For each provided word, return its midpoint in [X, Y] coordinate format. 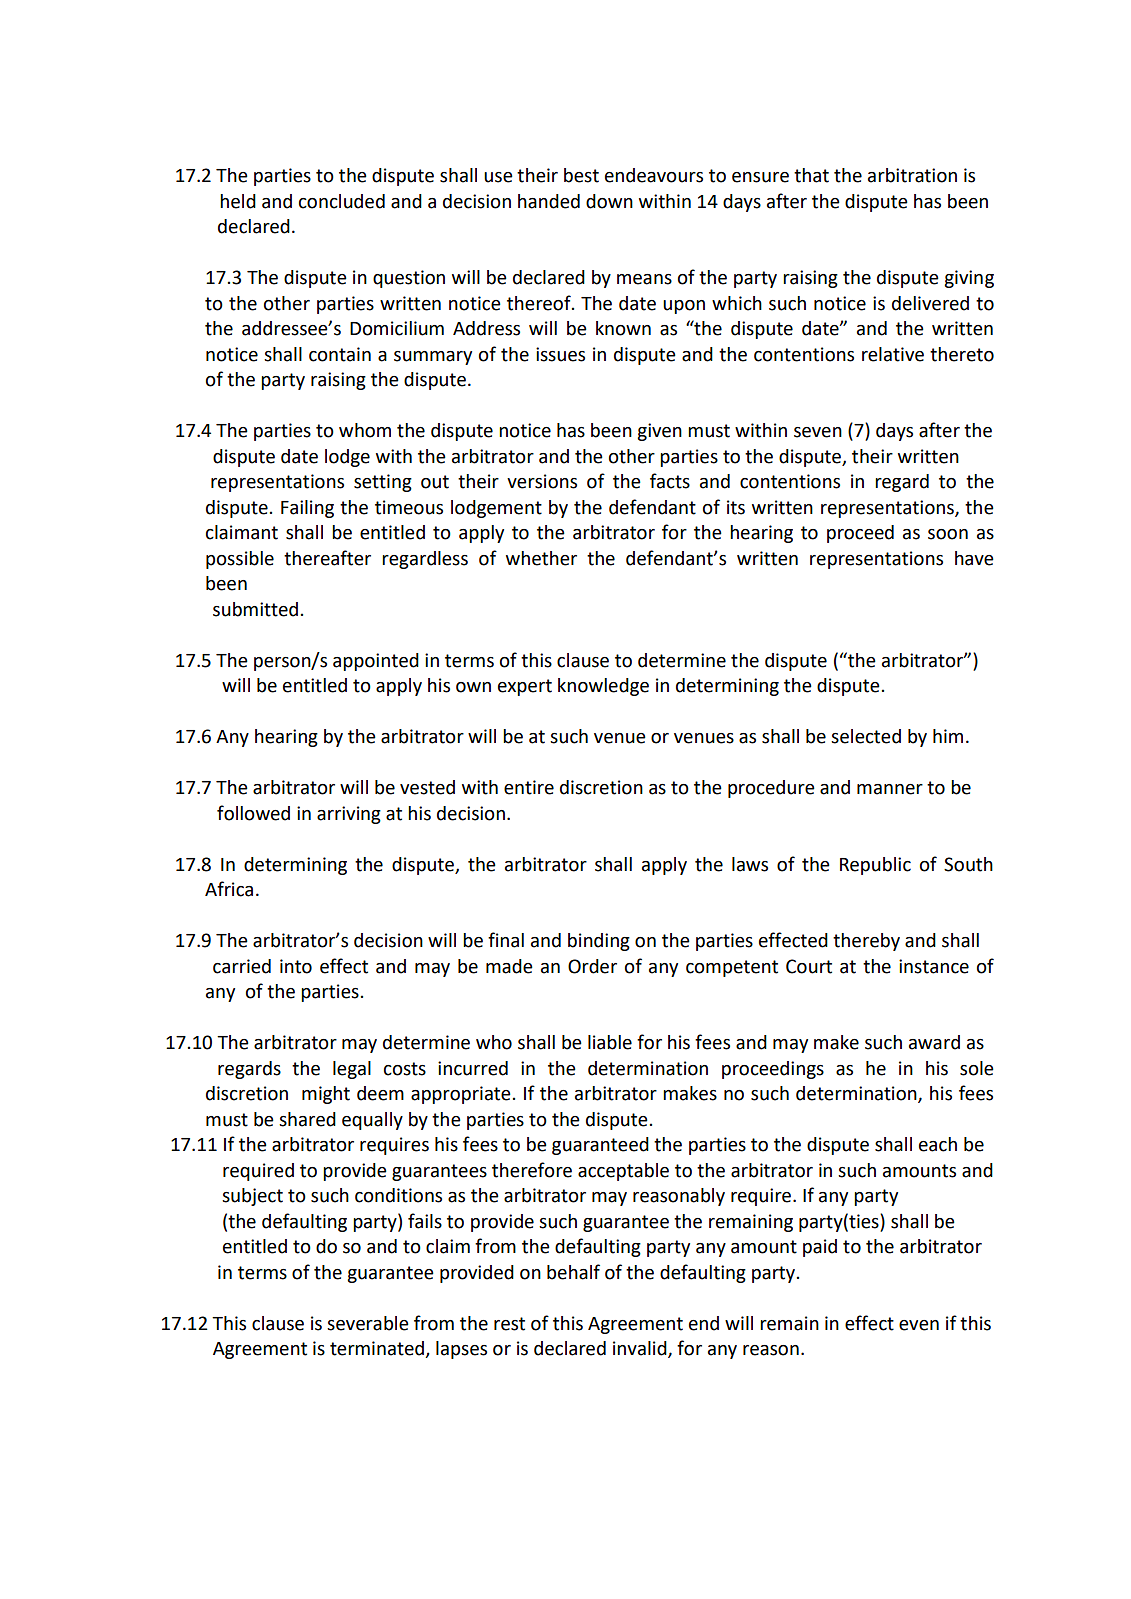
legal [352, 1070]
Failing [307, 509]
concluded [342, 201]
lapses [461, 1350]
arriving [349, 815]
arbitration [912, 175]
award [934, 1042]
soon [948, 534]
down [609, 201]
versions [542, 481]
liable [610, 1042]
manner [890, 789]
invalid [641, 1349]
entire [529, 787]
